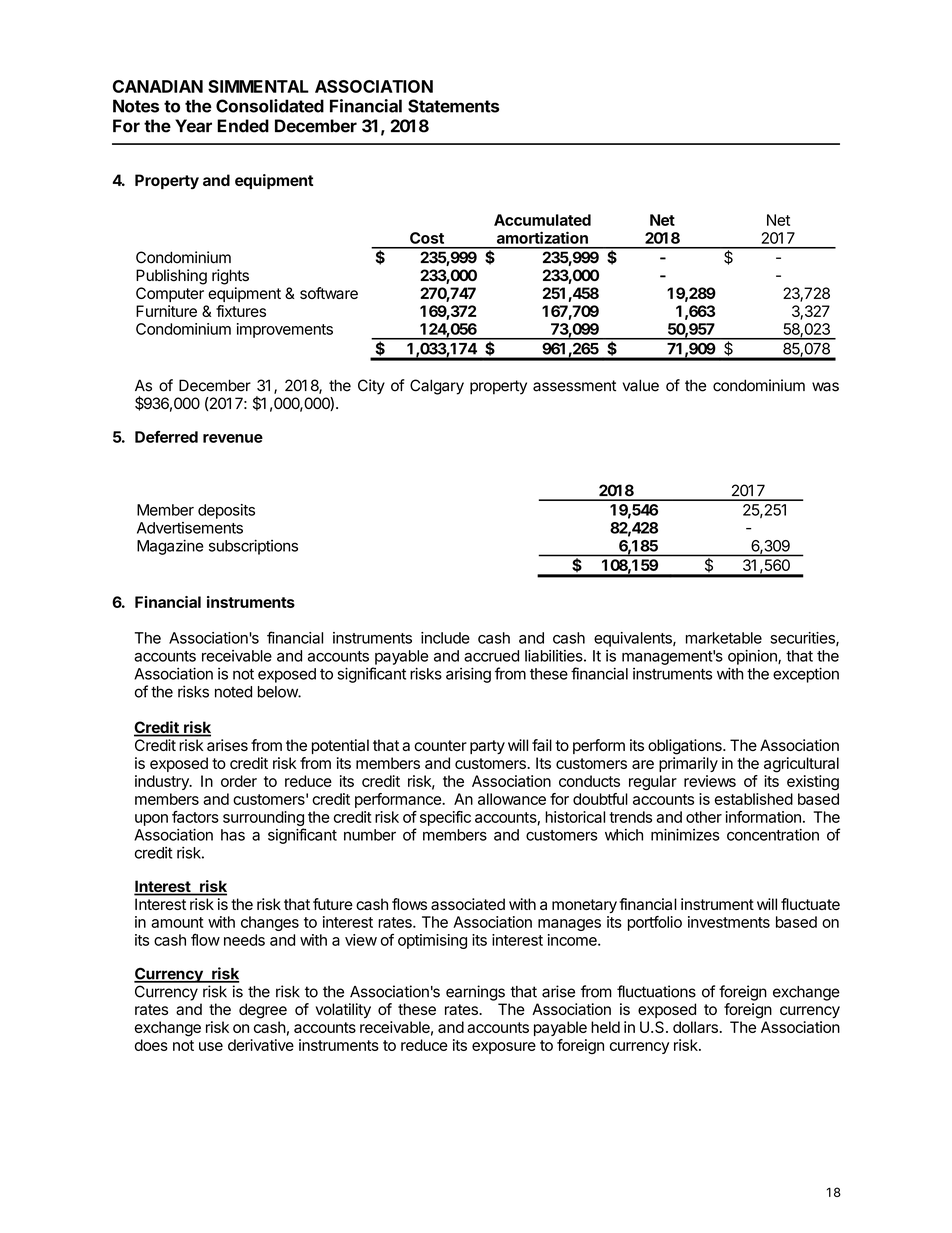 The width and height of the screenshot is (952, 1233). What do you see at coordinates (243, 126) in the screenshot?
I see `Ended` at bounding box center [243, 126].
